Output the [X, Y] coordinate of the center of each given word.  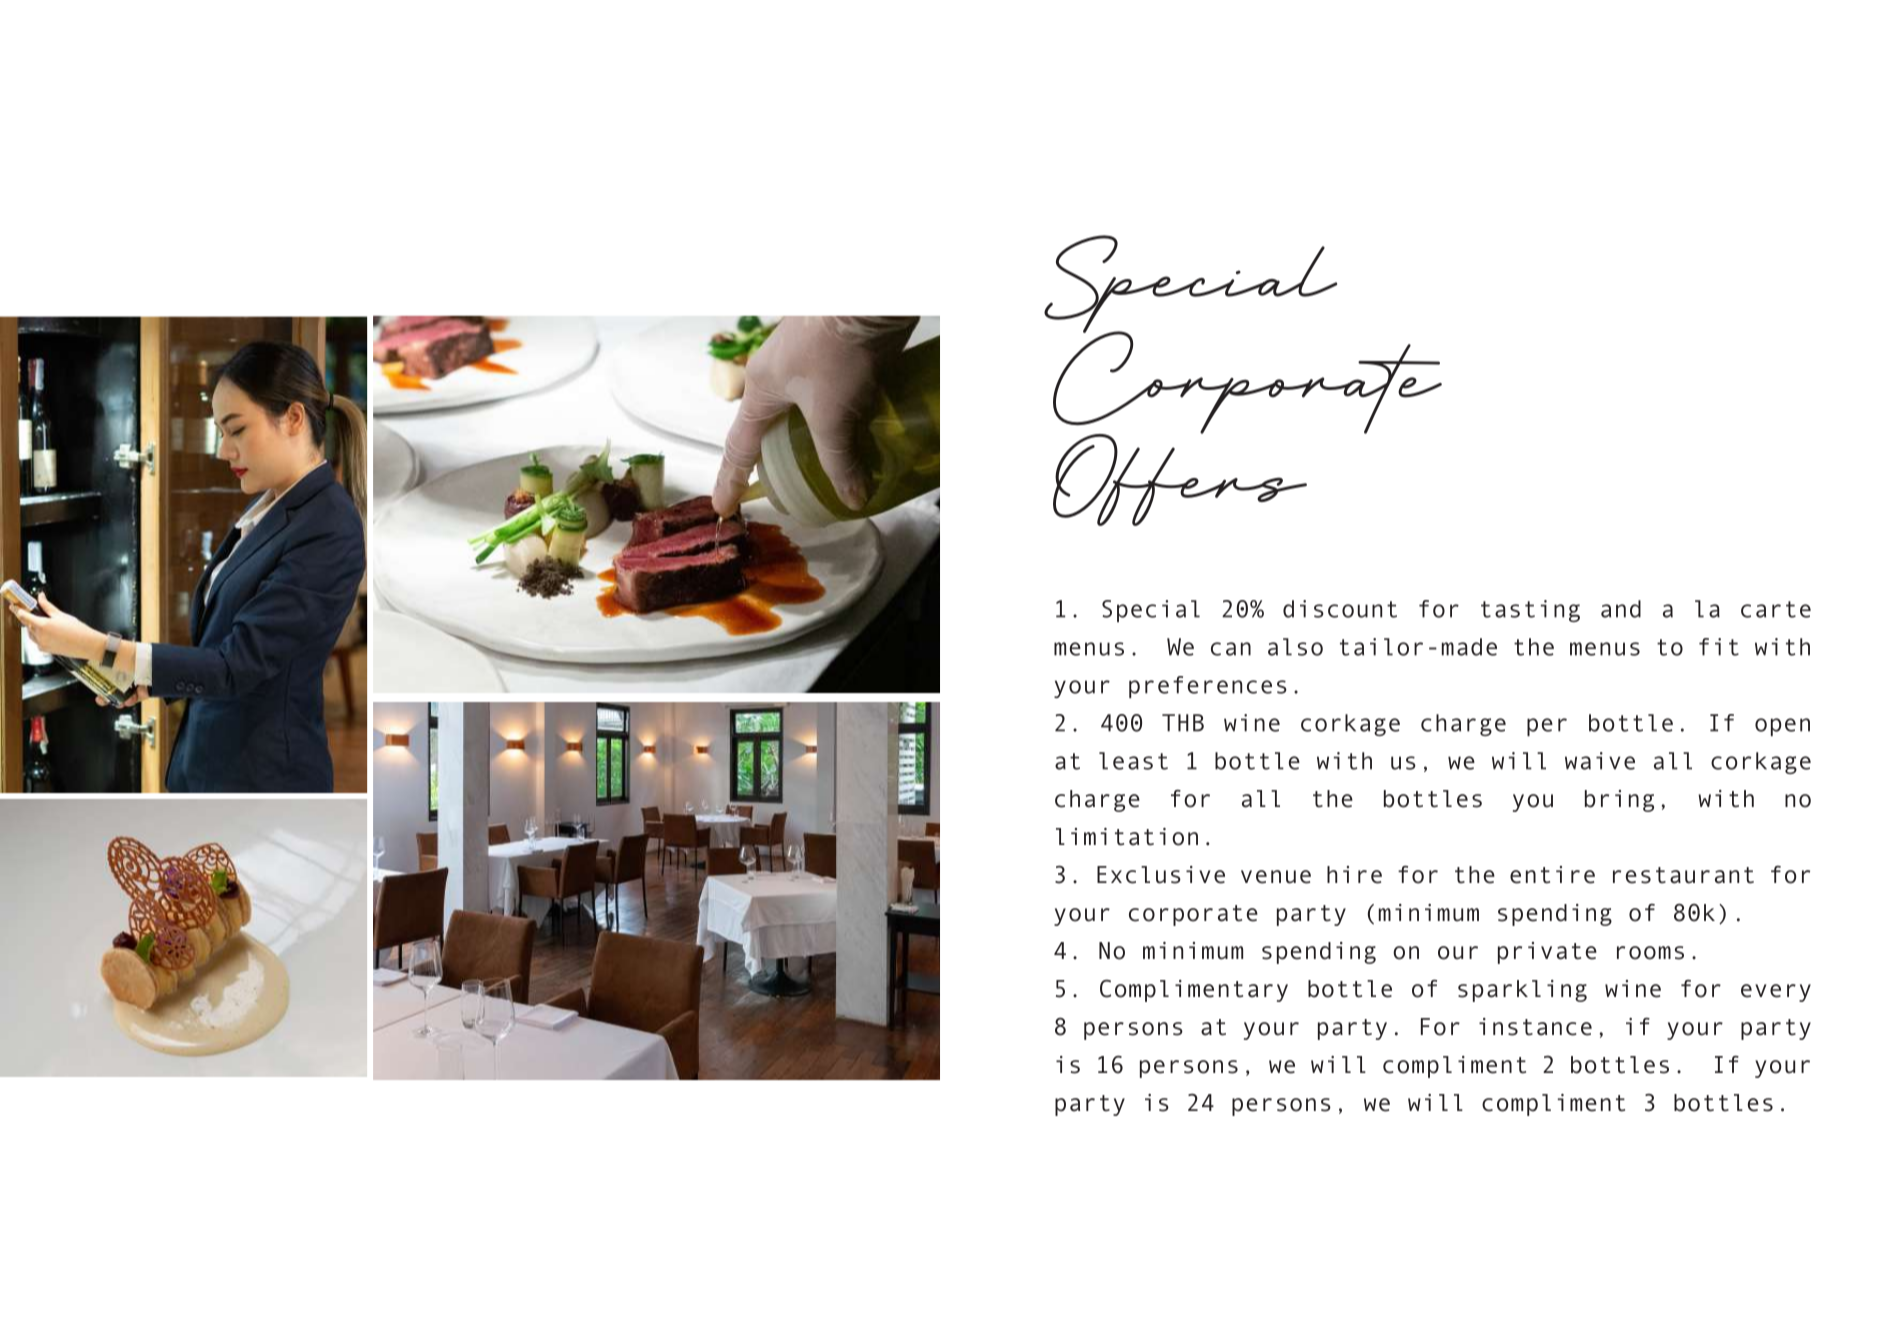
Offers [1180, 478]
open [1782, 727]
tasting [1530, 611]
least [1133, 761]
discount [1340, 609]
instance [1535, 1027]
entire [1552, 875]
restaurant [1683, 875]
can [1231, 649]
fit [1719, 647]
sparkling [1522, 991]
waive [1600, 761]
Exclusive [1161, 875]
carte [1776, 609]
